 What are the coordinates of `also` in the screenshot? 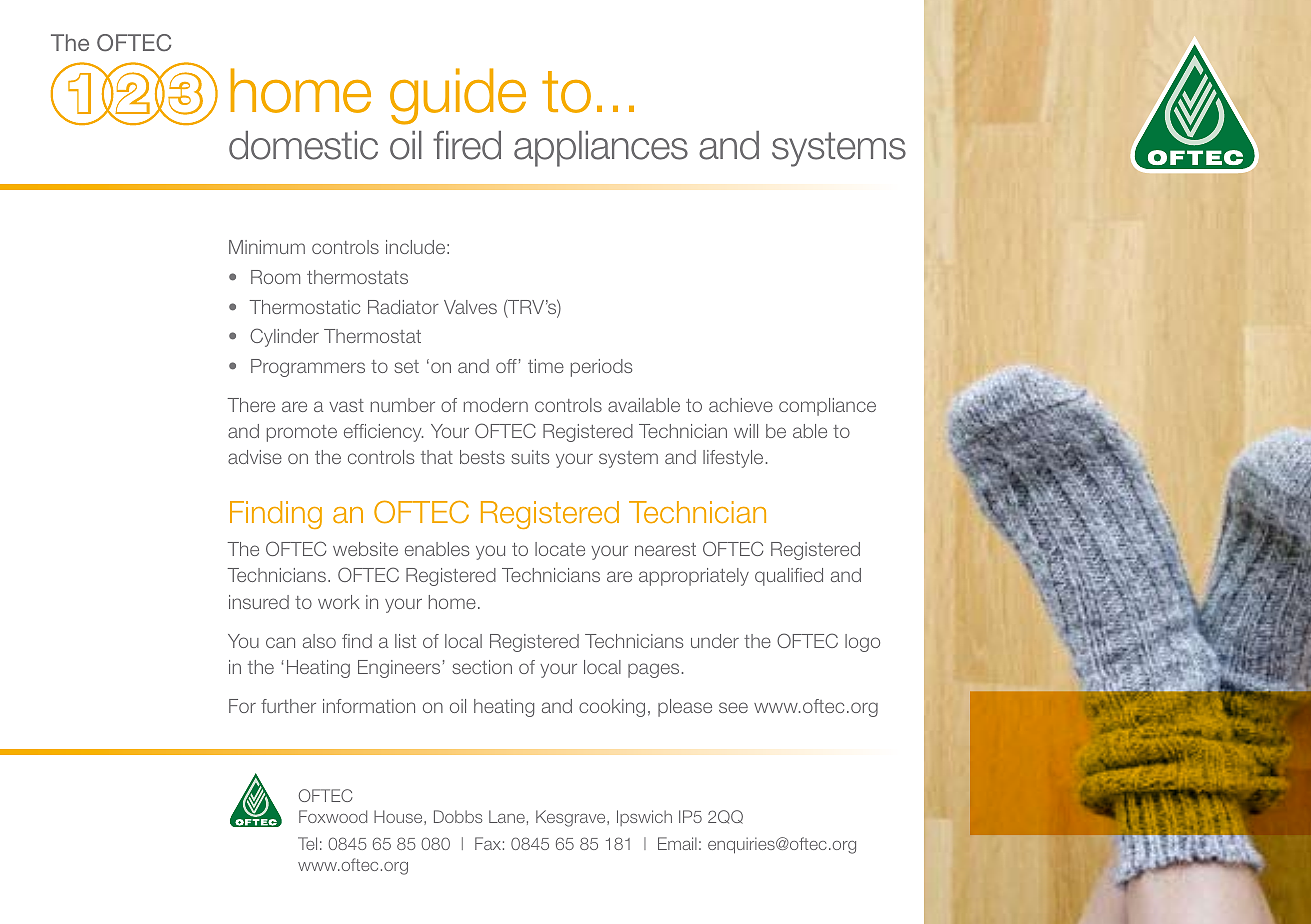 It's located at (319, 641).
